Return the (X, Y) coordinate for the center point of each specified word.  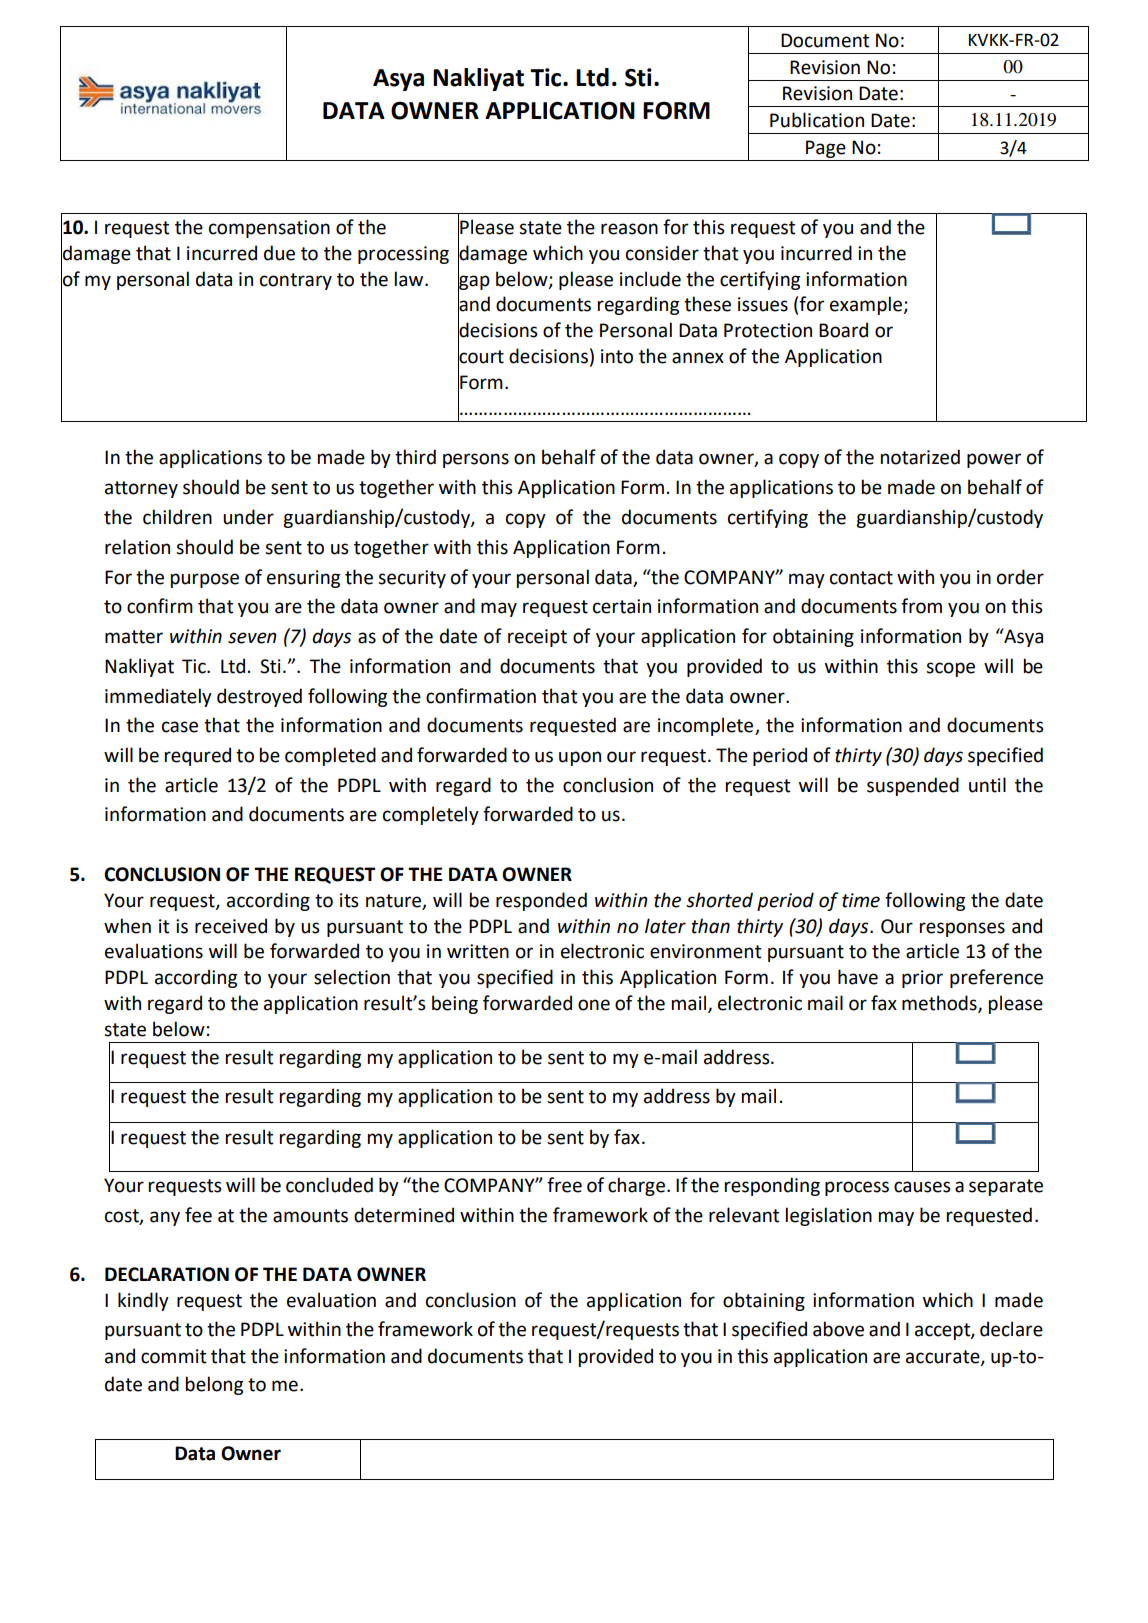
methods (940, 1004)
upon (580, 758)
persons (476, 460)
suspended (913, 786)
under (248, 517)
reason (629, 229)
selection (352, 977)
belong (214, 1385)
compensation (269, 229)
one (594, 1005)
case (180, 727)
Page (826, 149)
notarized (920, 457)
